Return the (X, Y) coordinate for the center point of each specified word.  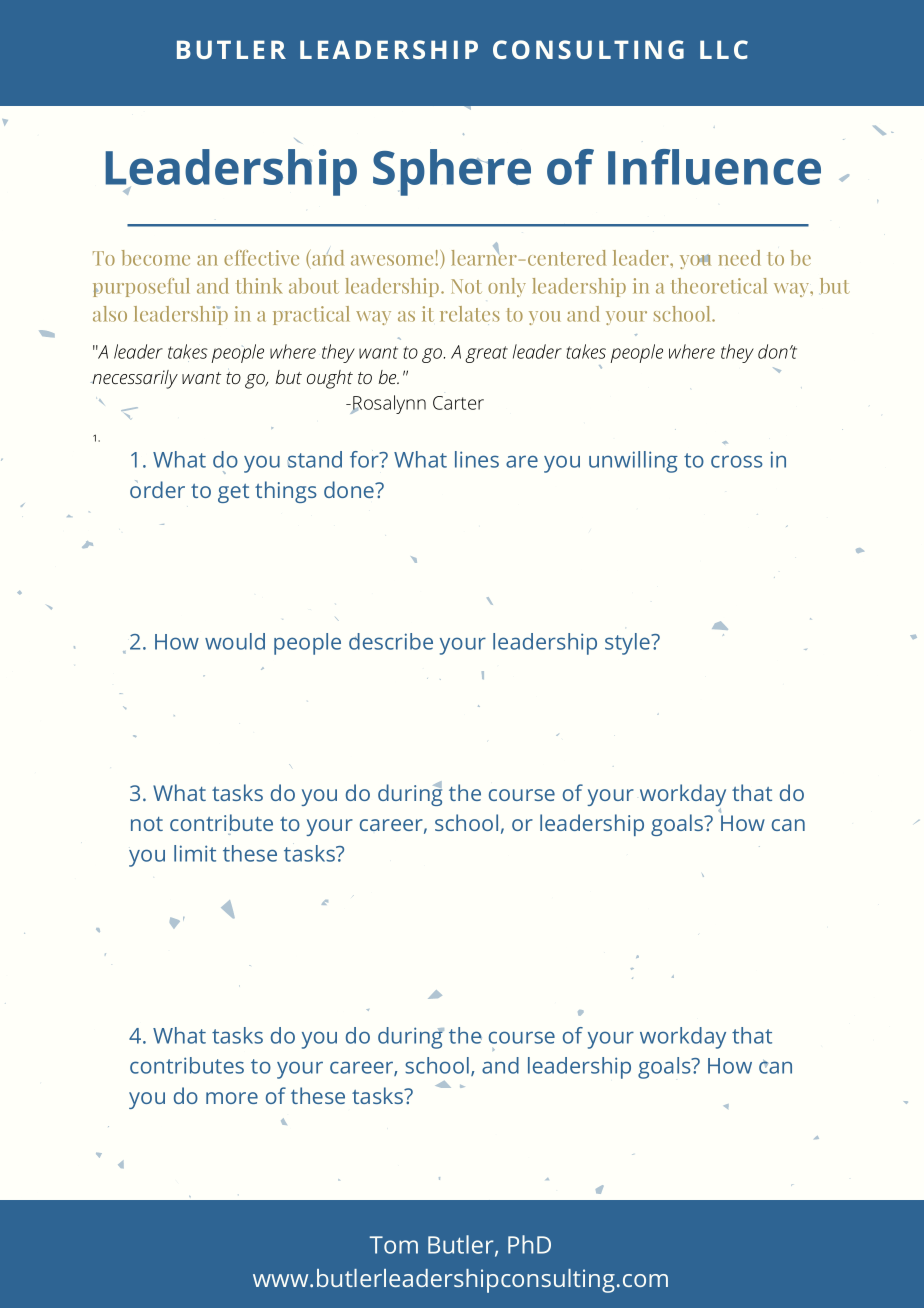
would (235, 641)
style (628, 644)
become (156, 258)
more (232, 1098)
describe (391, 641)
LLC (724, 49)
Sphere (452, 172)
